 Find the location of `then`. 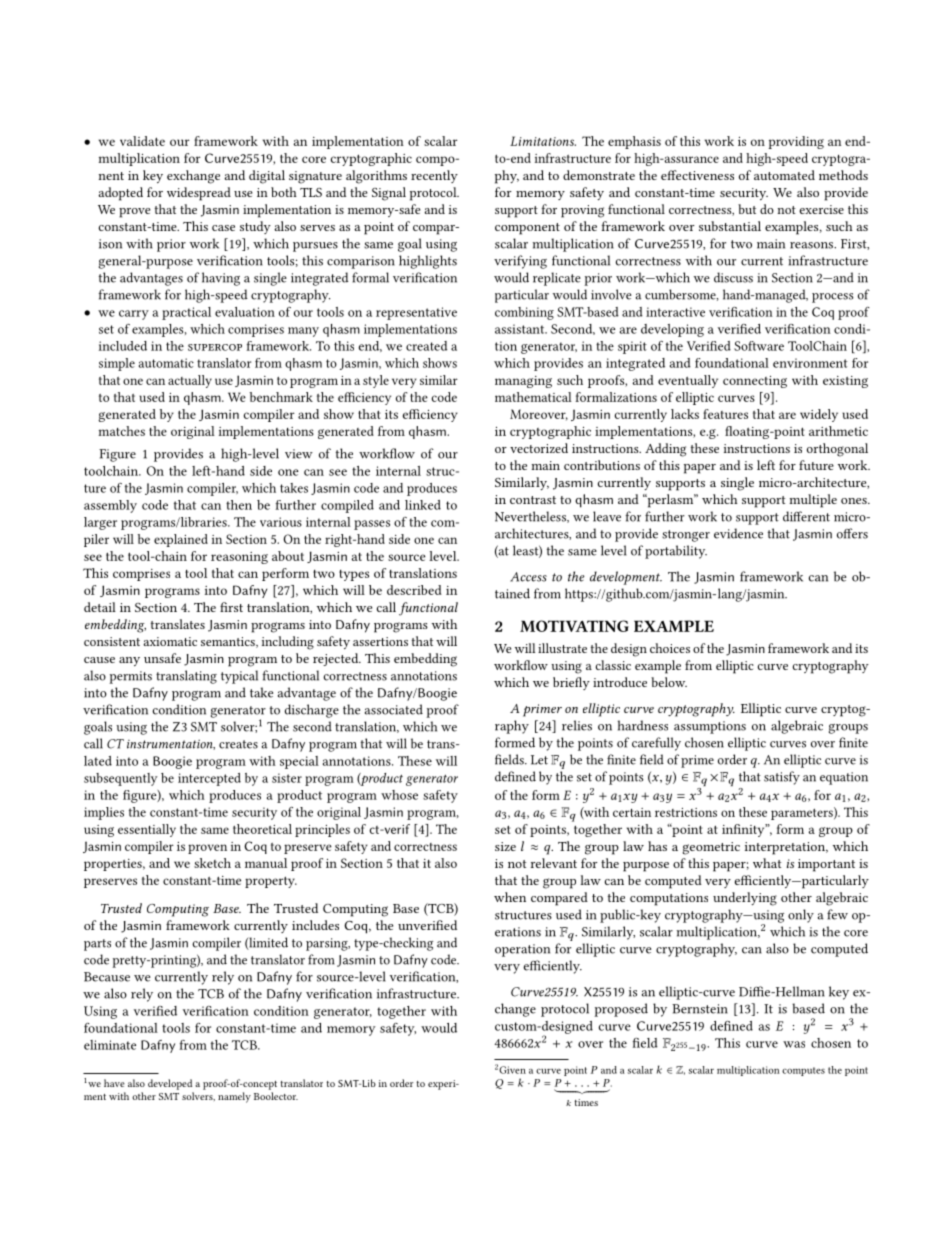

then is located at coordinates (239, 505).
